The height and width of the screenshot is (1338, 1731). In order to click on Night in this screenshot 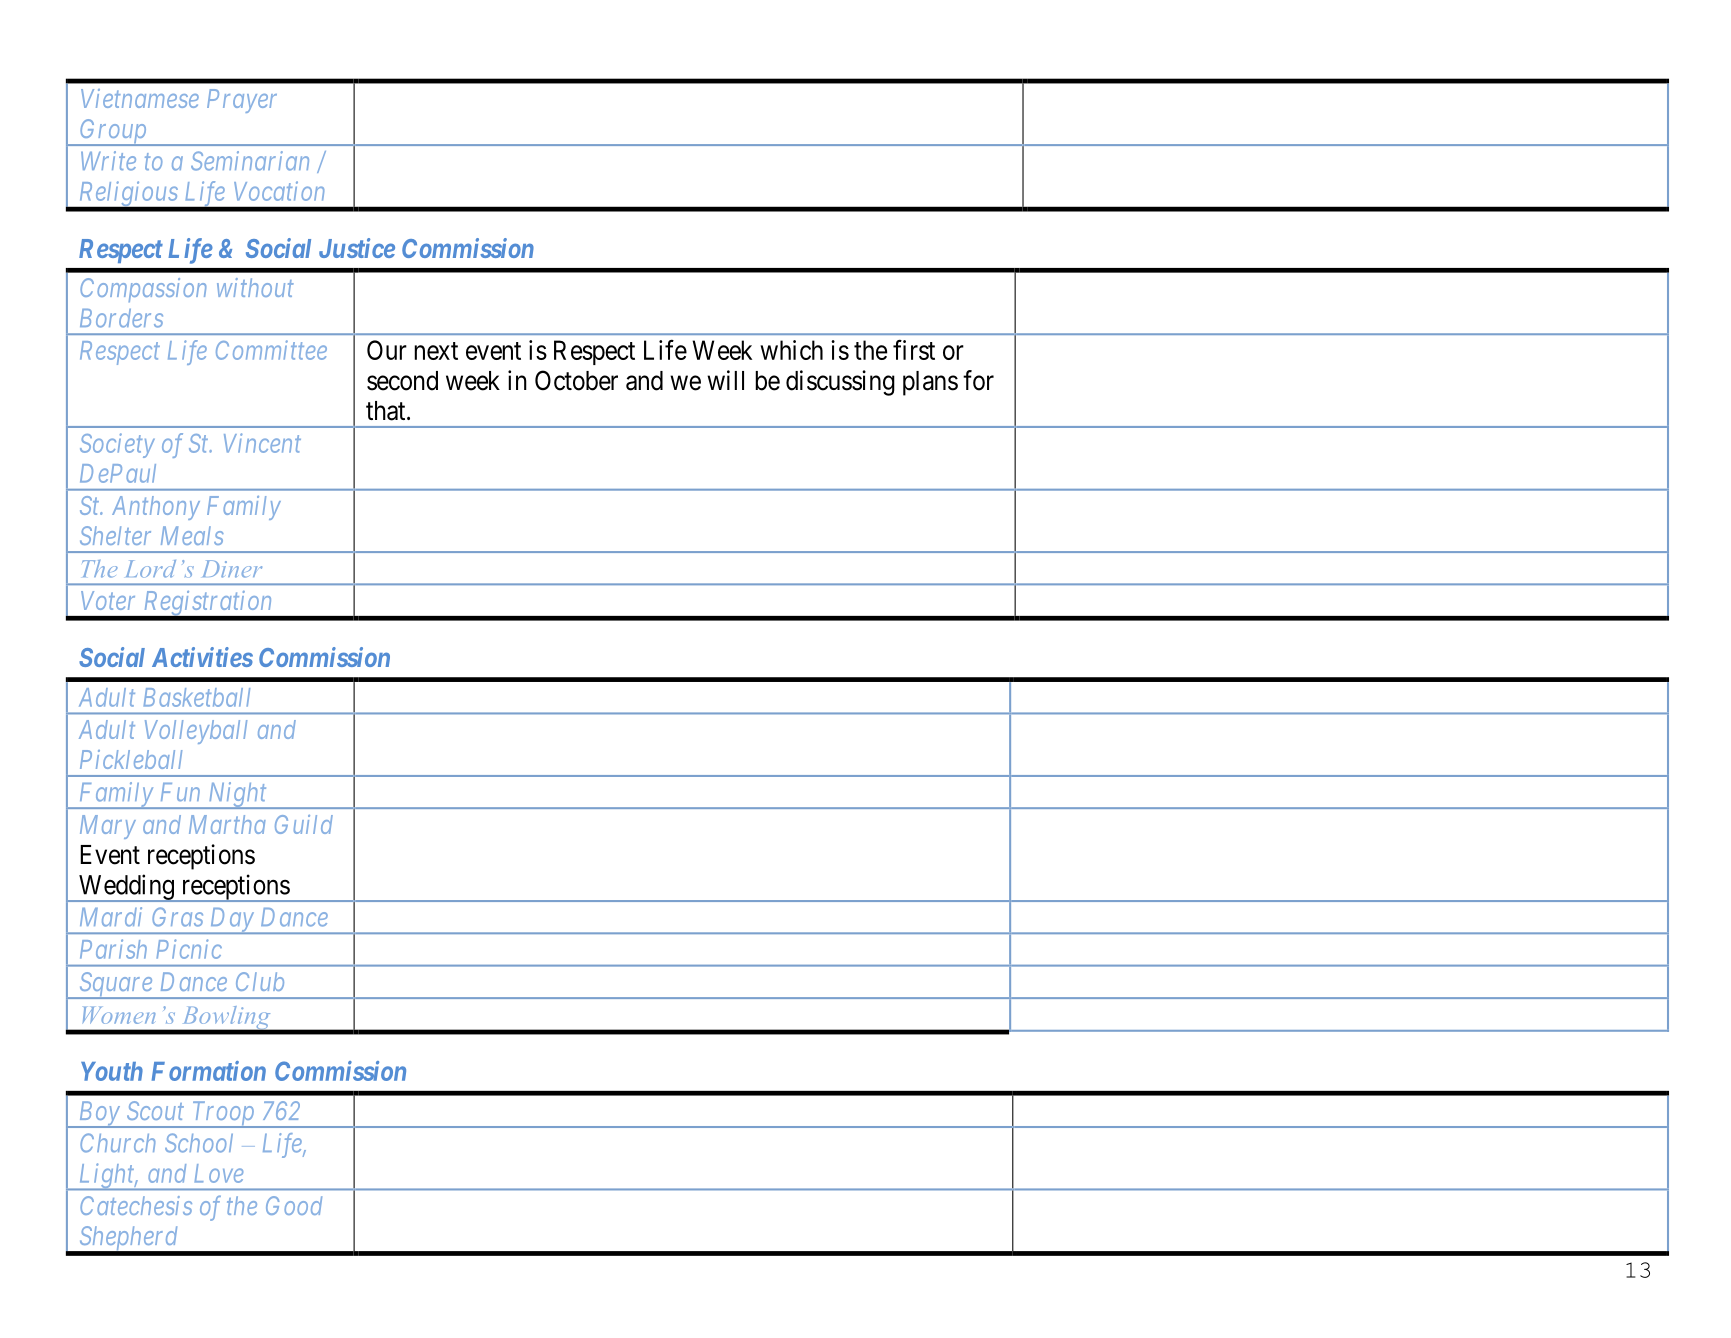, I will do `click(237, 795)`.
